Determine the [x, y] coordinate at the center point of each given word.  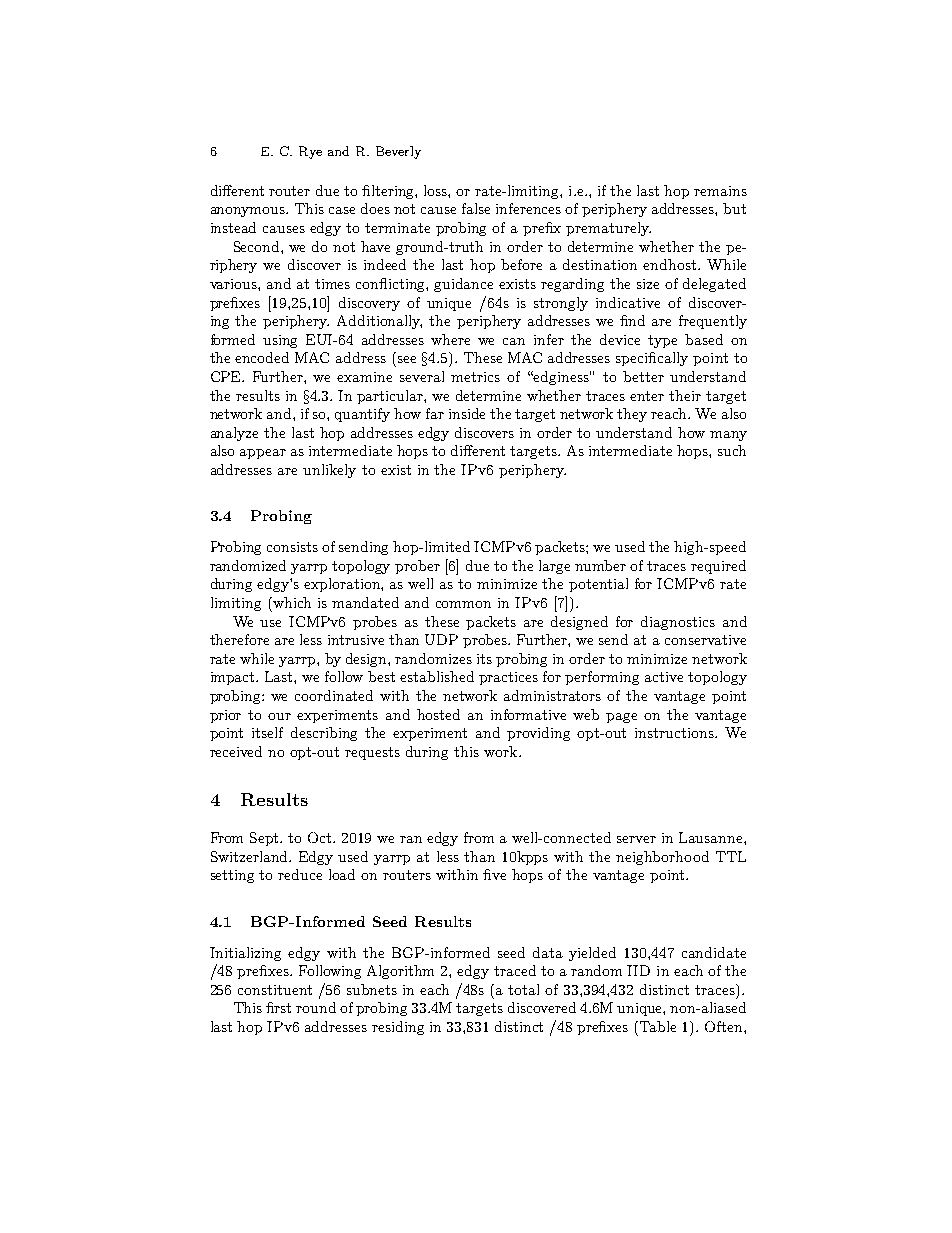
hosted [438, 714]
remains [720, 191]
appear [263, 454]
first [278, 1007]
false [476, 208]
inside [467, 413]
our [279, 716]
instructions [675, 733]
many [728, 436]
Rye [310, 152]
